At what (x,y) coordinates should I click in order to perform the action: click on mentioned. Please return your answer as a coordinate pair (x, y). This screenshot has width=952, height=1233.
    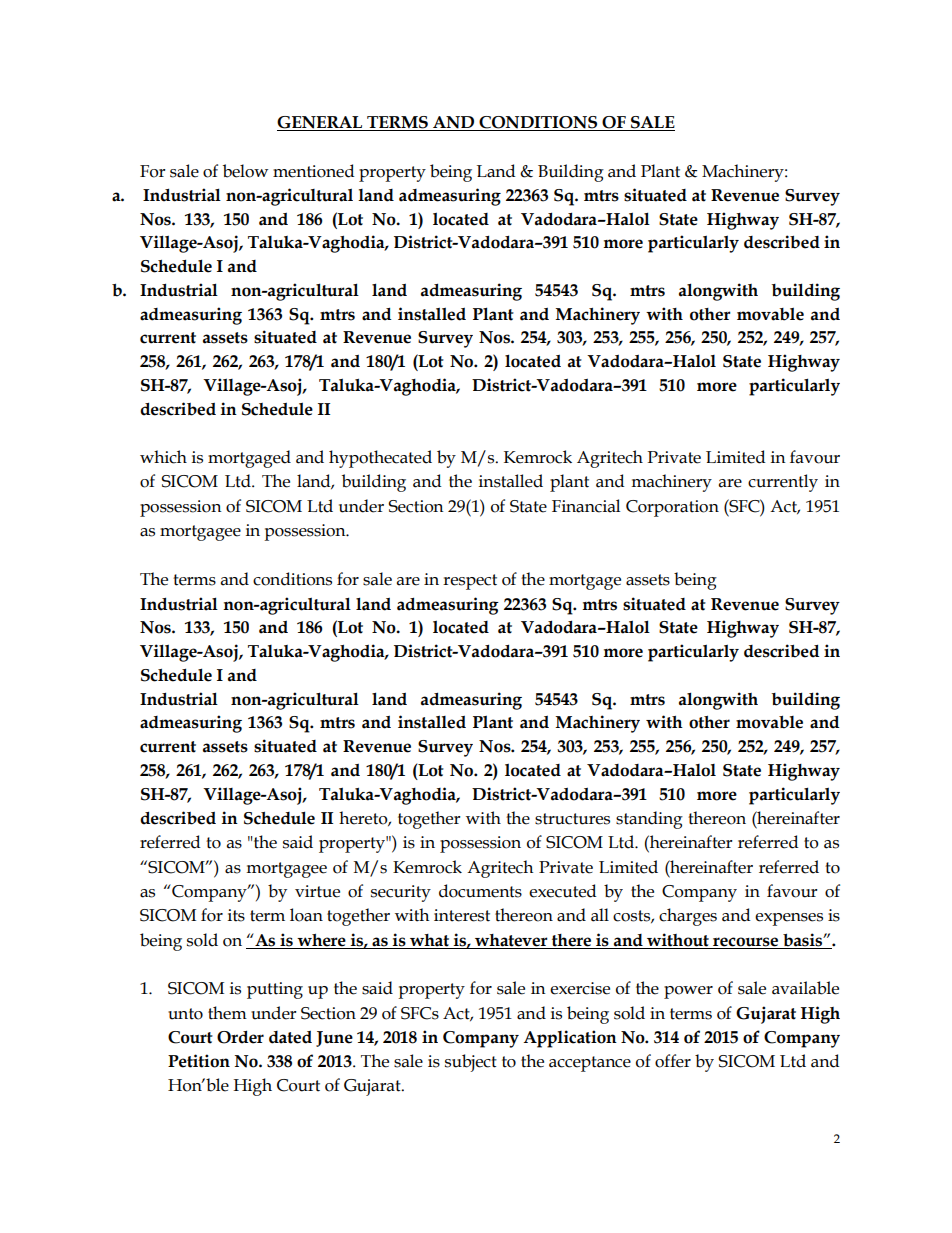
    Looking at the image, I should click on (314, 171).
